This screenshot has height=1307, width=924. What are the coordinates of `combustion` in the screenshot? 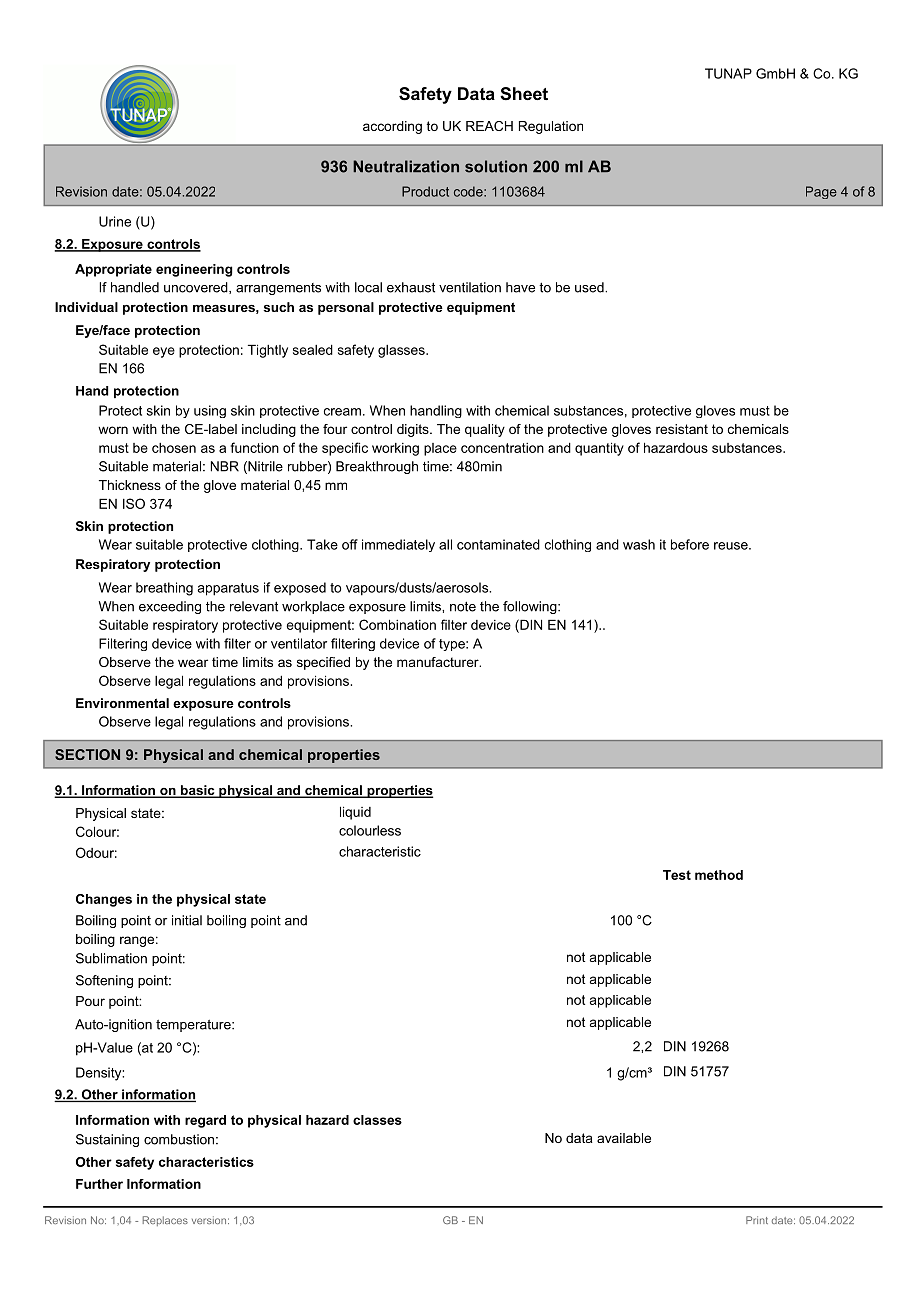 It's located at (179, 1139).
